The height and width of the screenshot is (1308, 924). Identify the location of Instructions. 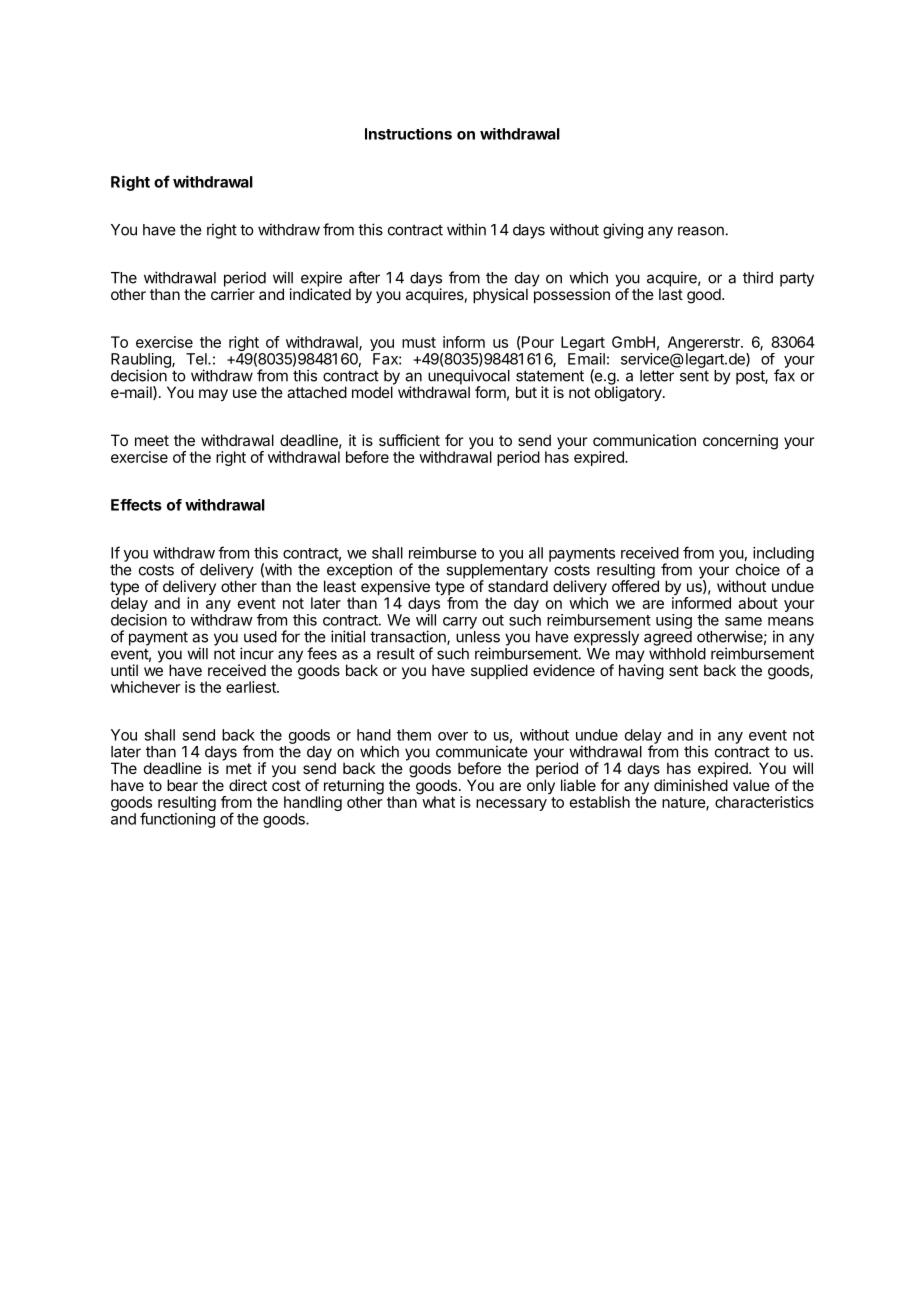
(408, 134).
